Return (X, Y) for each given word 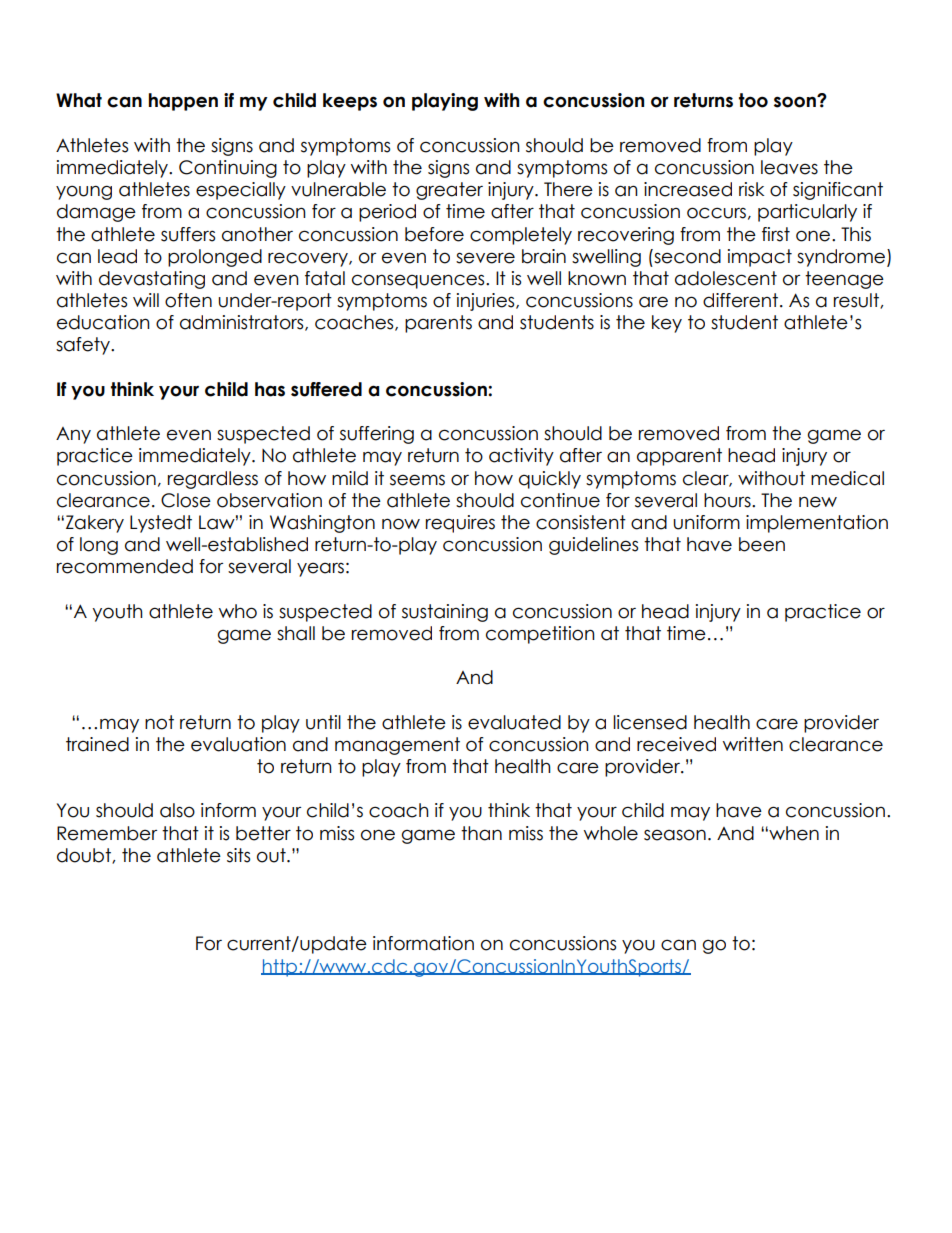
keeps (350, 102)
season (675, 835)
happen (183, 102)
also (177, 810)
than (481, 833)
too (753, 100)
